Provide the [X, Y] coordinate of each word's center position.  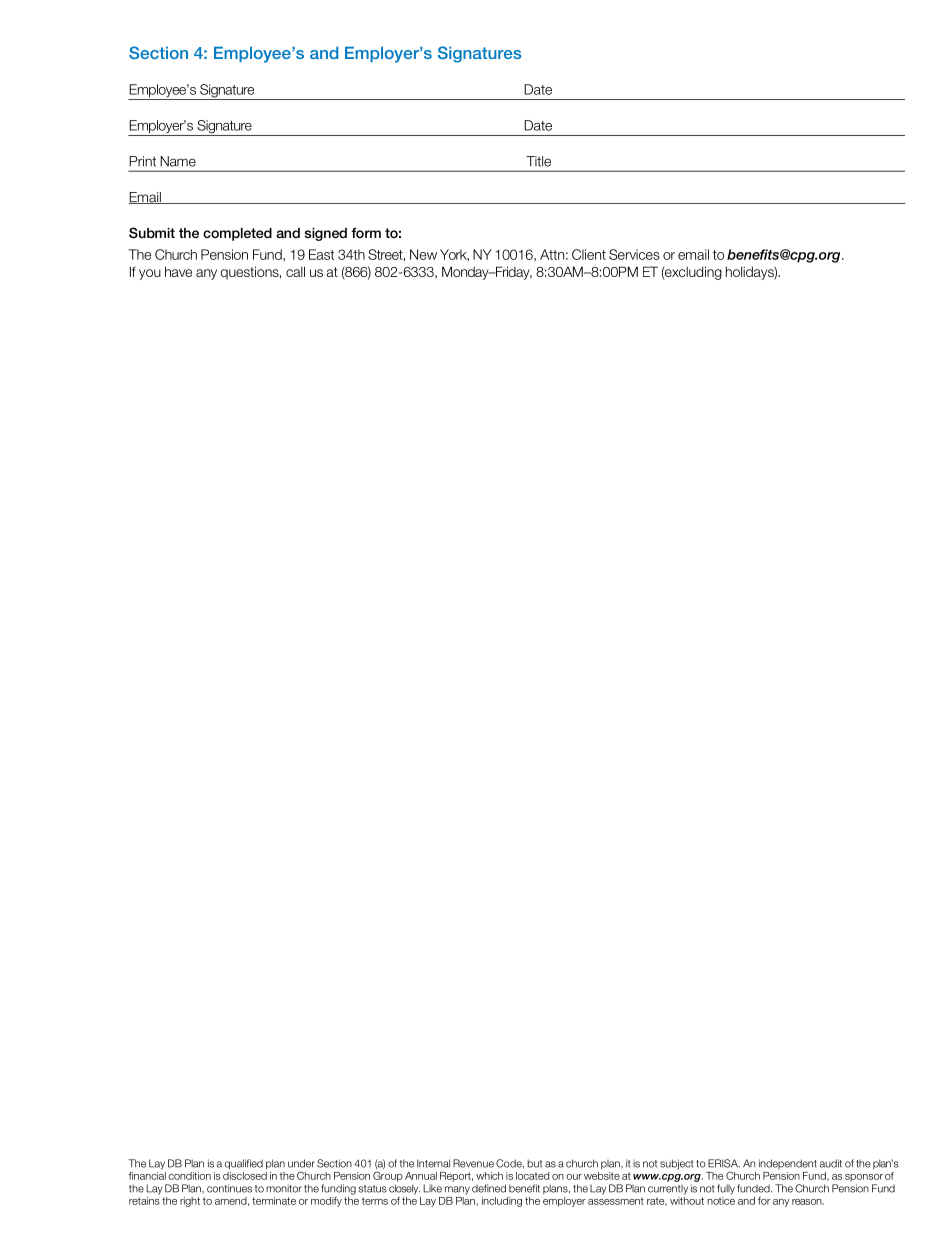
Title [538, 161]
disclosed [245, 1174]
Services [634, 254]
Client [589, 254]
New [423, 254]
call [295, 271]
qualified [244, 1164]
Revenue [473, 1163]
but [534, 1163]
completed [237, 234]
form [366, 233]
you [150, 274]
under [301, 1163]
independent [788, 1164]
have [178, 271]
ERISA [724, 1163]
